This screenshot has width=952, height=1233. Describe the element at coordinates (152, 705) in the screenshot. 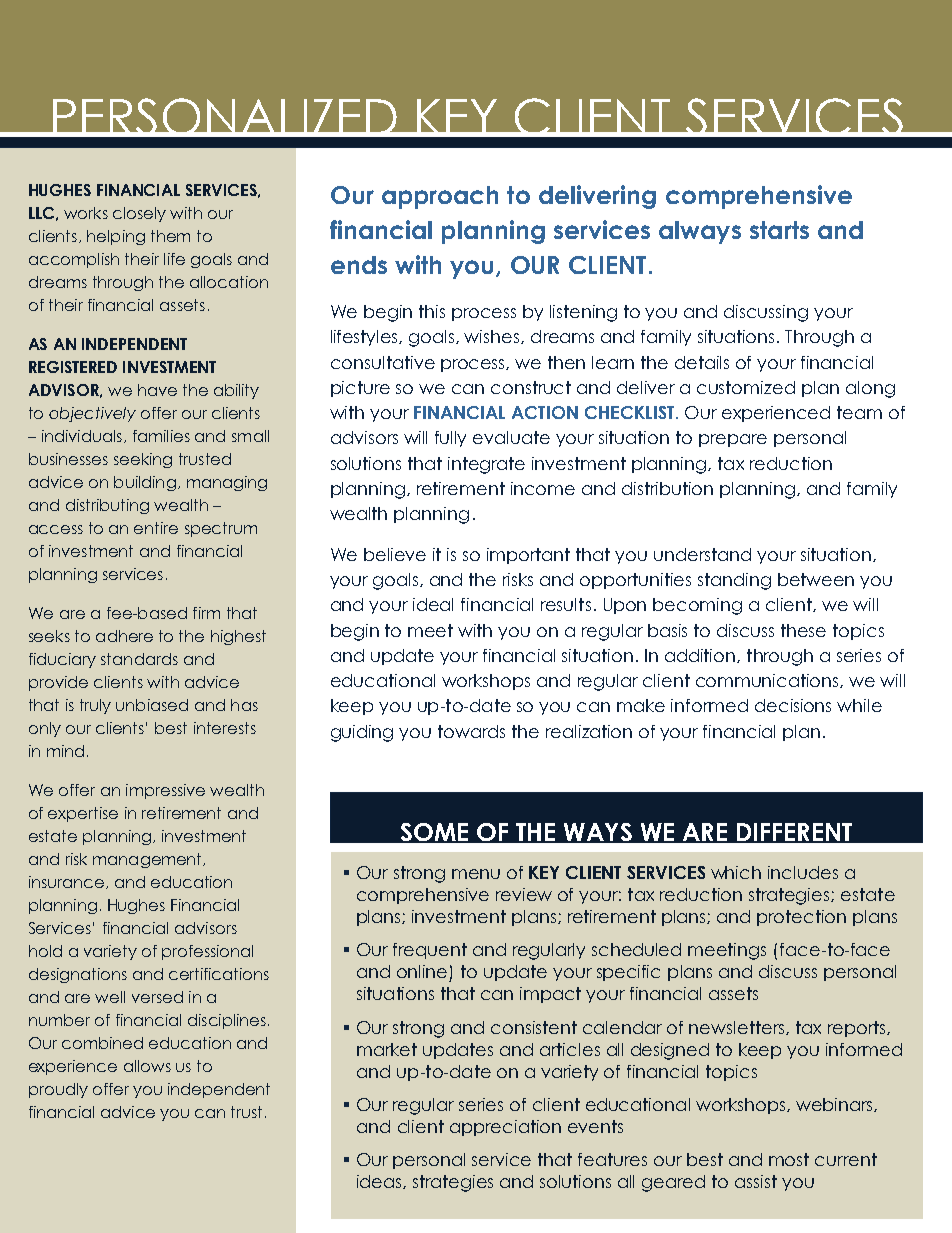

I see `unbiased` at that location.
